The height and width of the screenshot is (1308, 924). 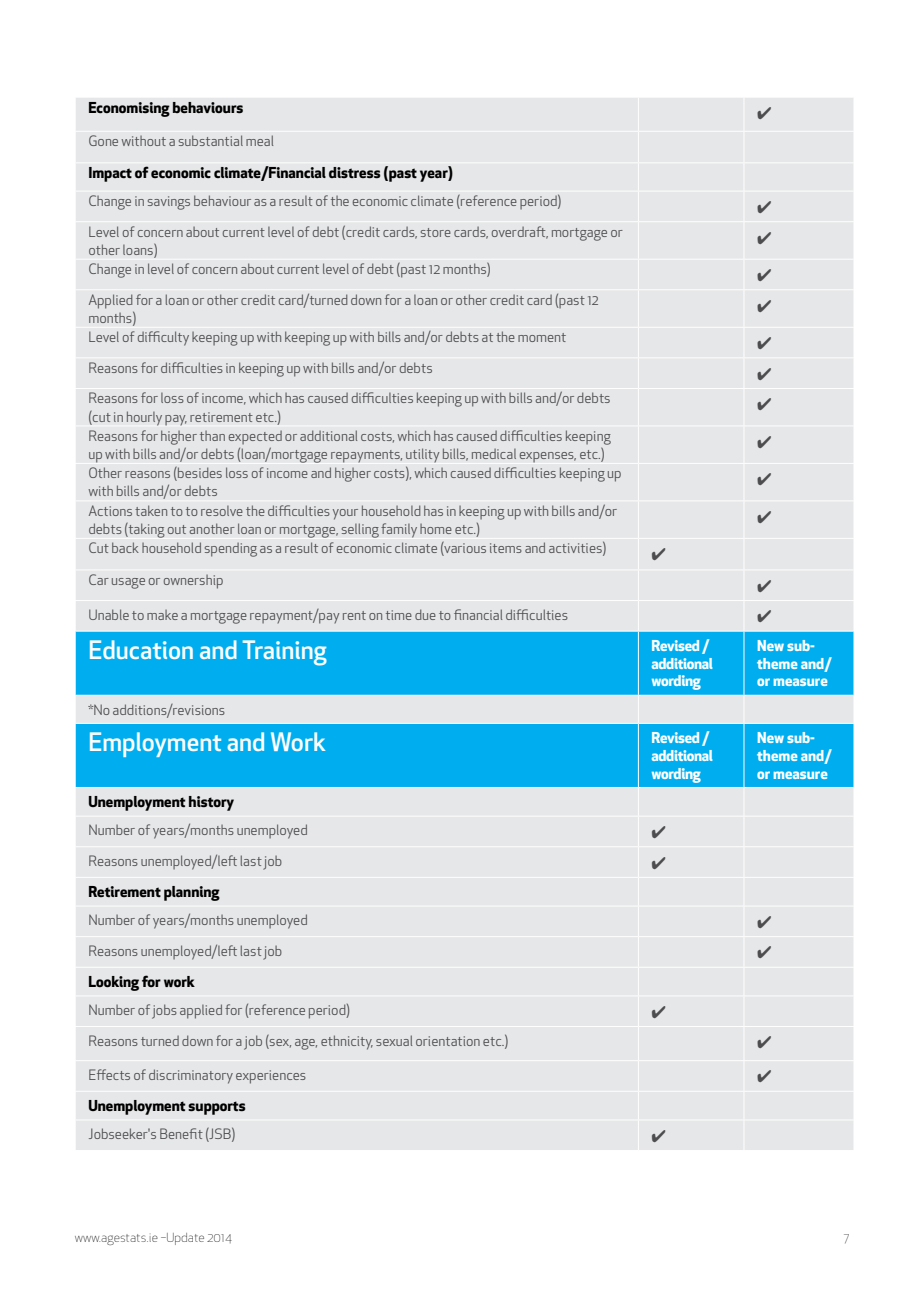 I want to click on Looking, so click(x=114, y=983).
